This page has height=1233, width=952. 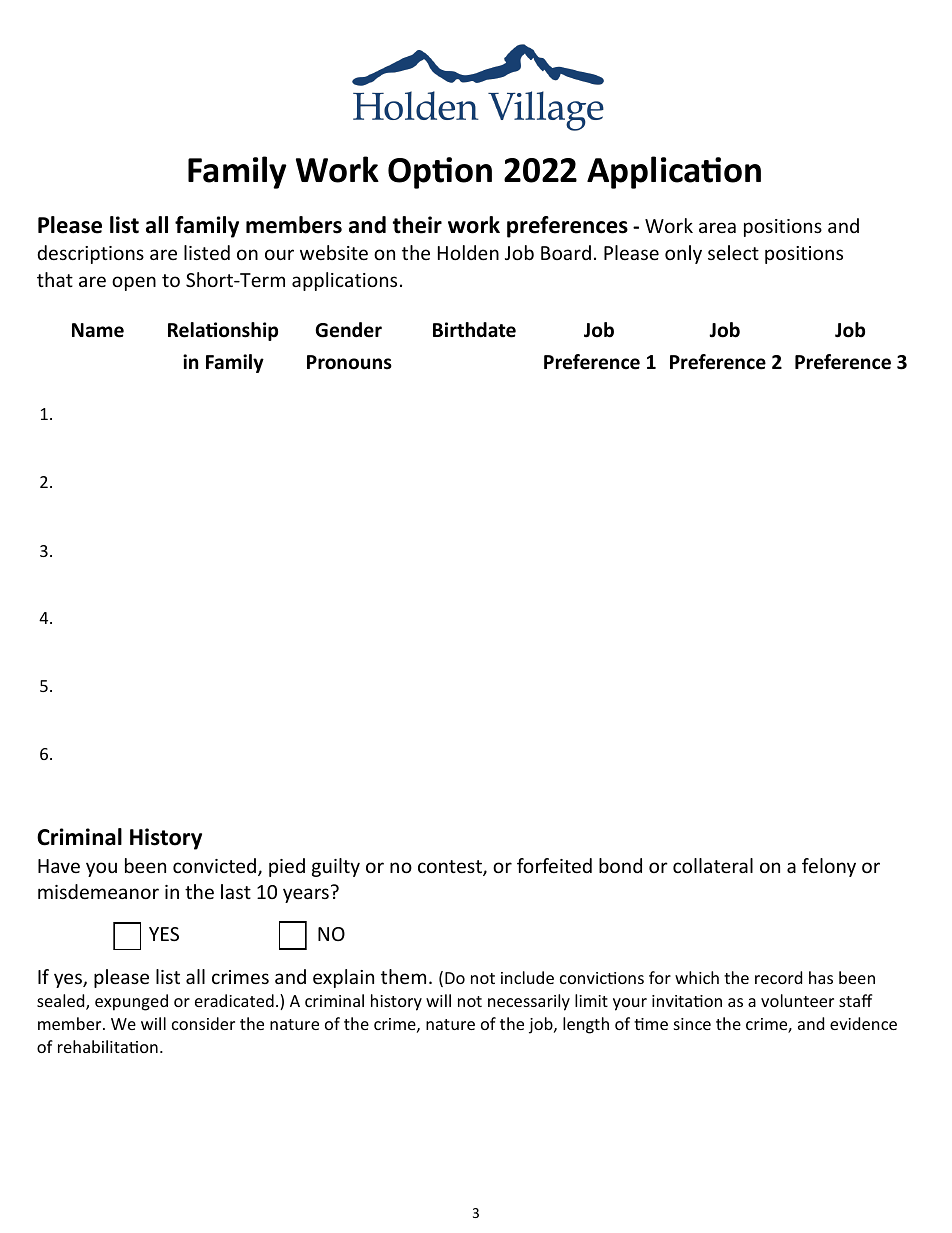 I want to click on Option, so click(x=440, y=173).
